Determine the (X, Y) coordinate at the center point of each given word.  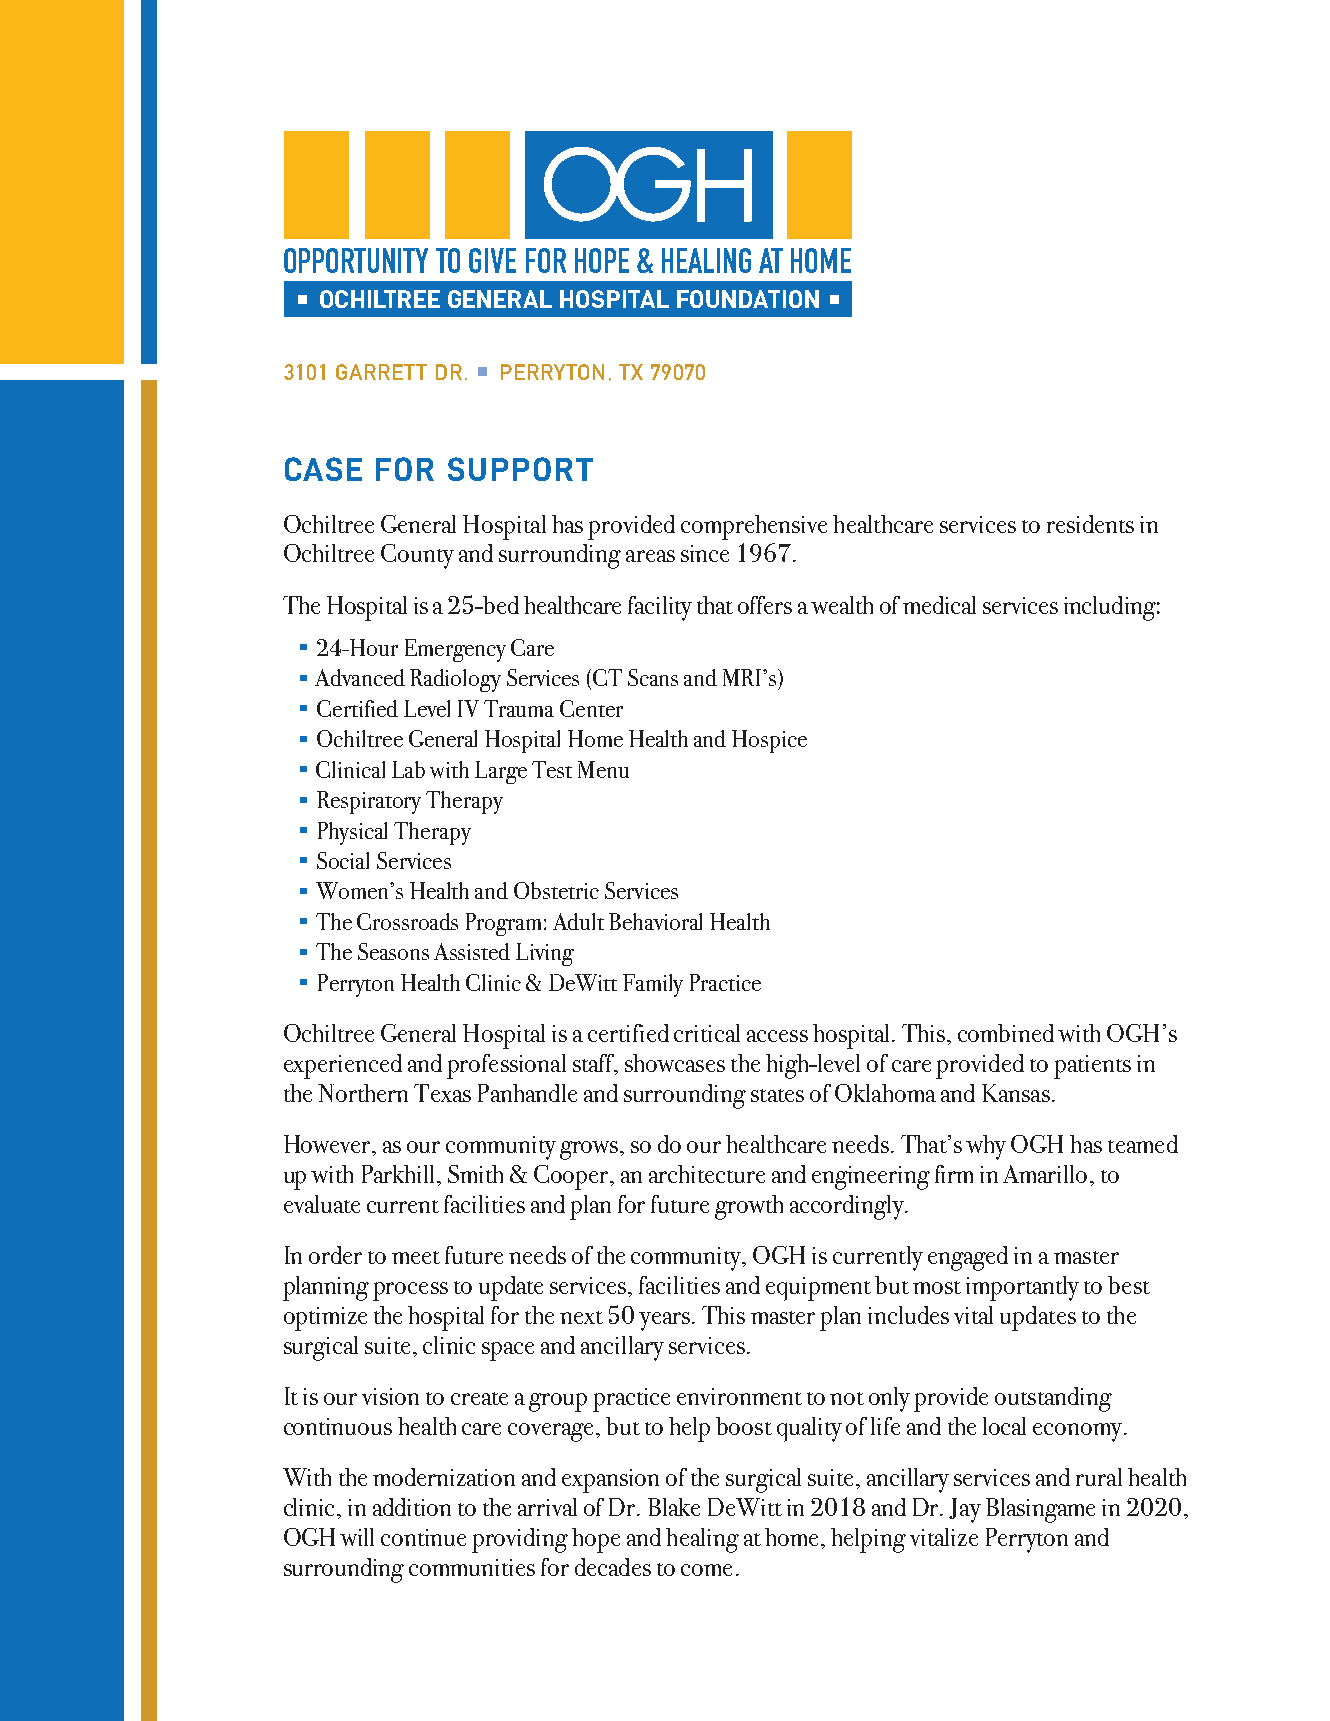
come (706, 1570)
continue (423, 1537)
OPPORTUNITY (356, 260)
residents (1090, 524)
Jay (965, 1510)
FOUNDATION (748, 299)
